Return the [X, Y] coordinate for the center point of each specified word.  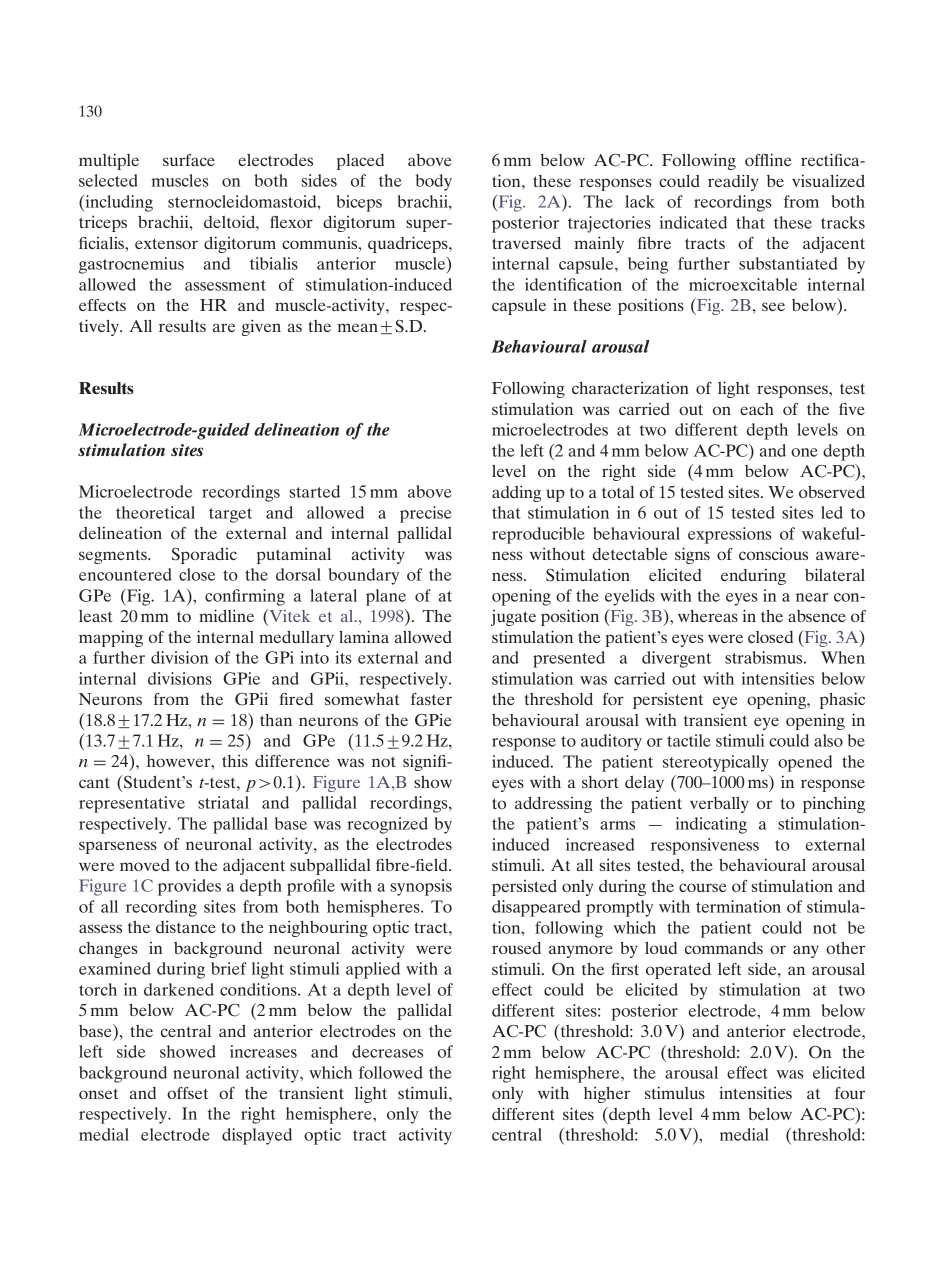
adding [516, 493]
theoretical [155, 512]
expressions [730, 535]
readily [733, 182]
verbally [719, 805]
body [434, 182]
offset [187, 1093]
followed [391, 1072]
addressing [553, 805]
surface [189, 160]
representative [132, 804]
